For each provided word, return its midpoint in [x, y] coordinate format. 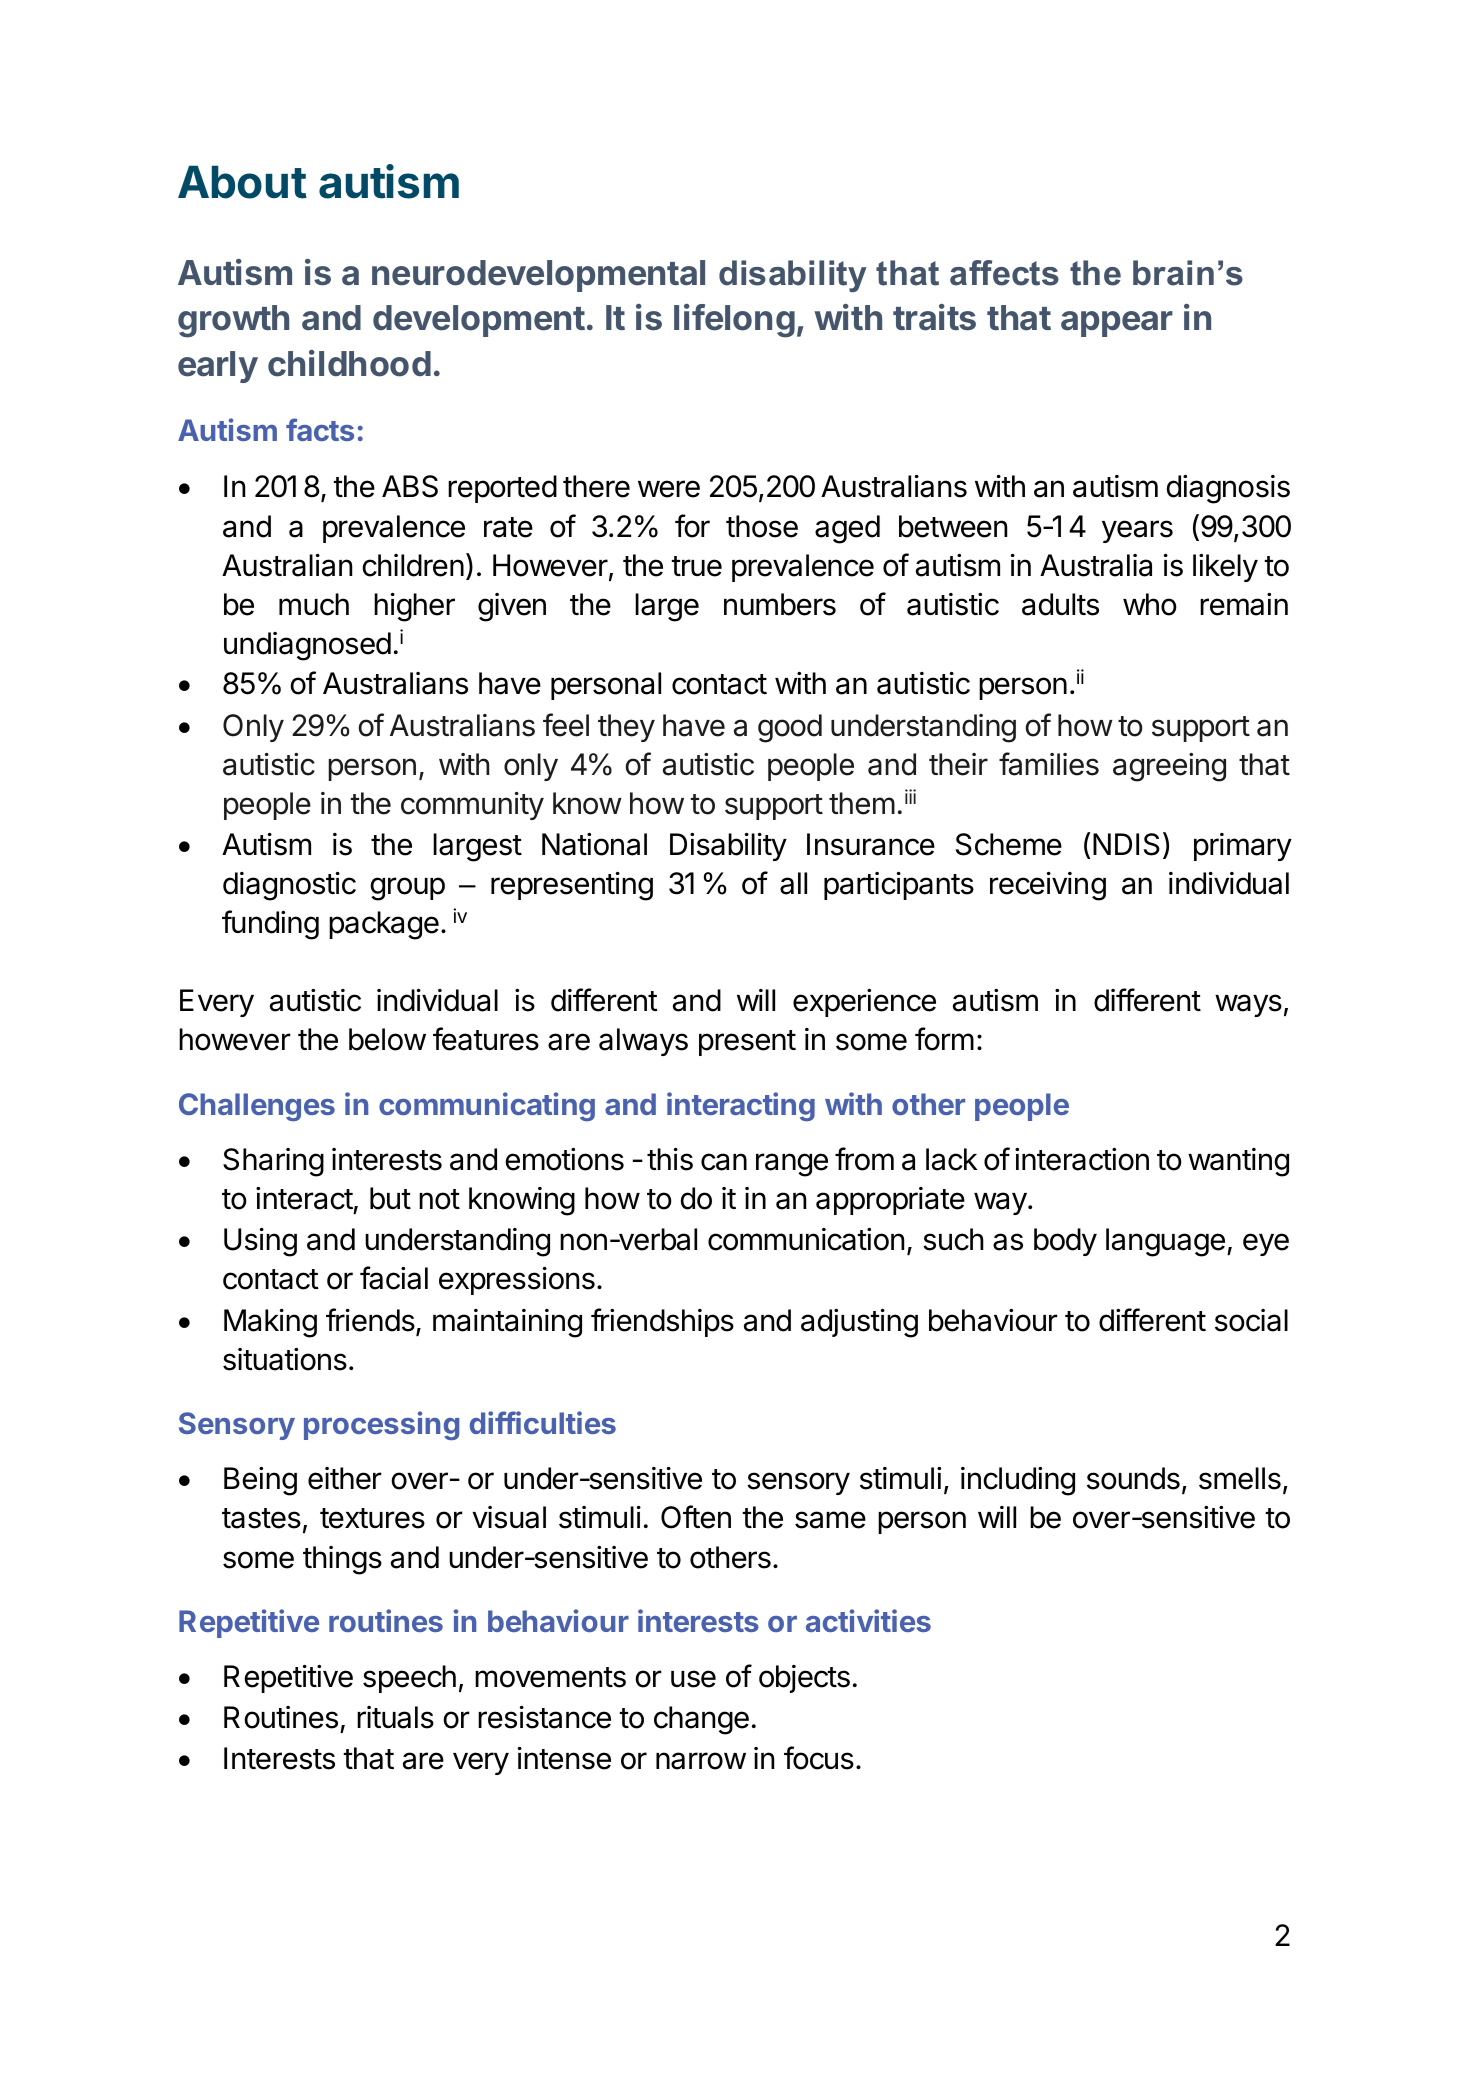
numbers [780, 604]
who [1150, 604]
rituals [395, 1717]
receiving [1048, 886]
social [1251, 1320]
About [242, 182]
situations [285, 1359]
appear [1117, 324]
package [384, 925]
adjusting [859, 1323]
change [701, 1720]
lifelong [734, 321]
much [314, 604]
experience [864, 1003]
